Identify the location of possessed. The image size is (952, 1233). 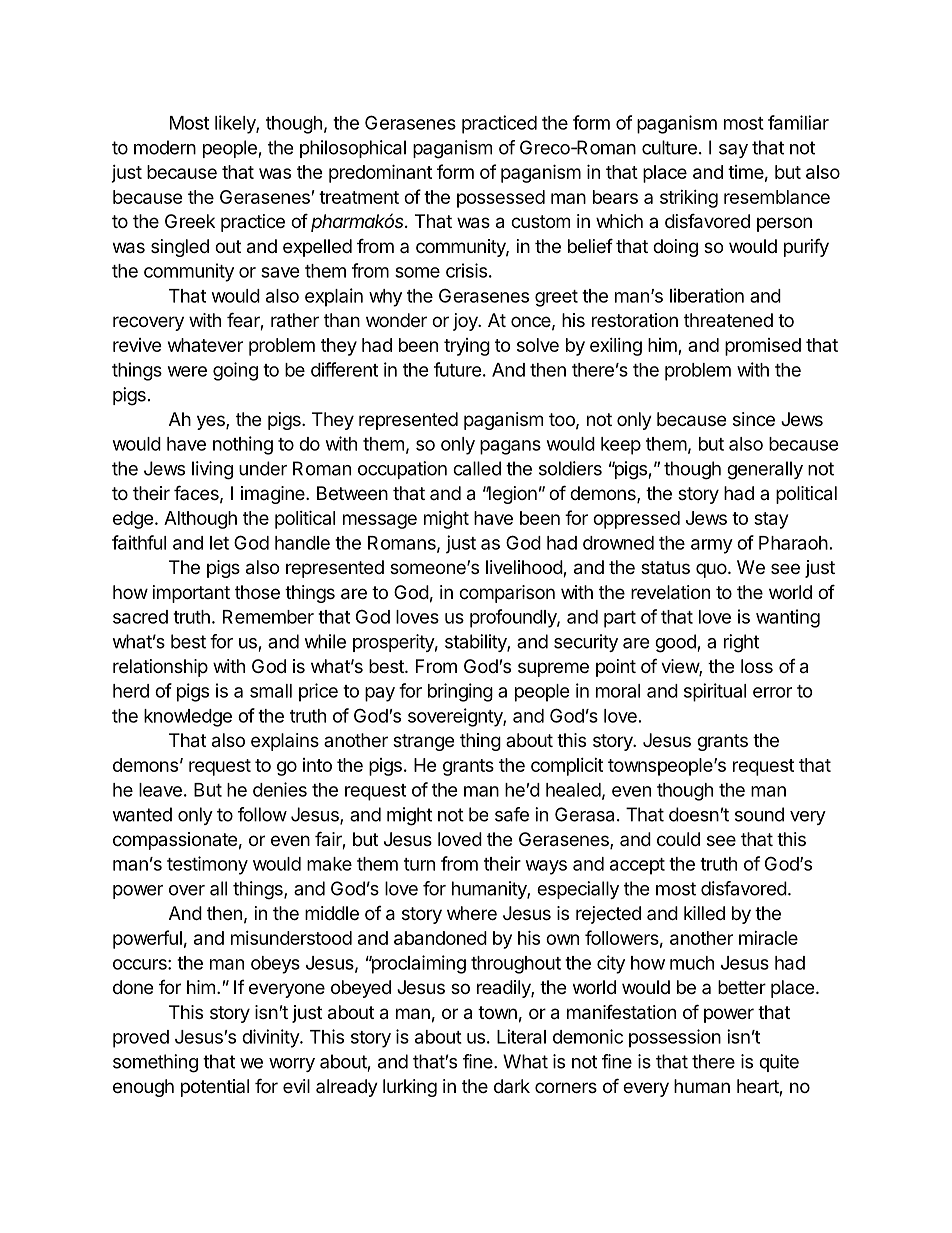
(501, 199).
